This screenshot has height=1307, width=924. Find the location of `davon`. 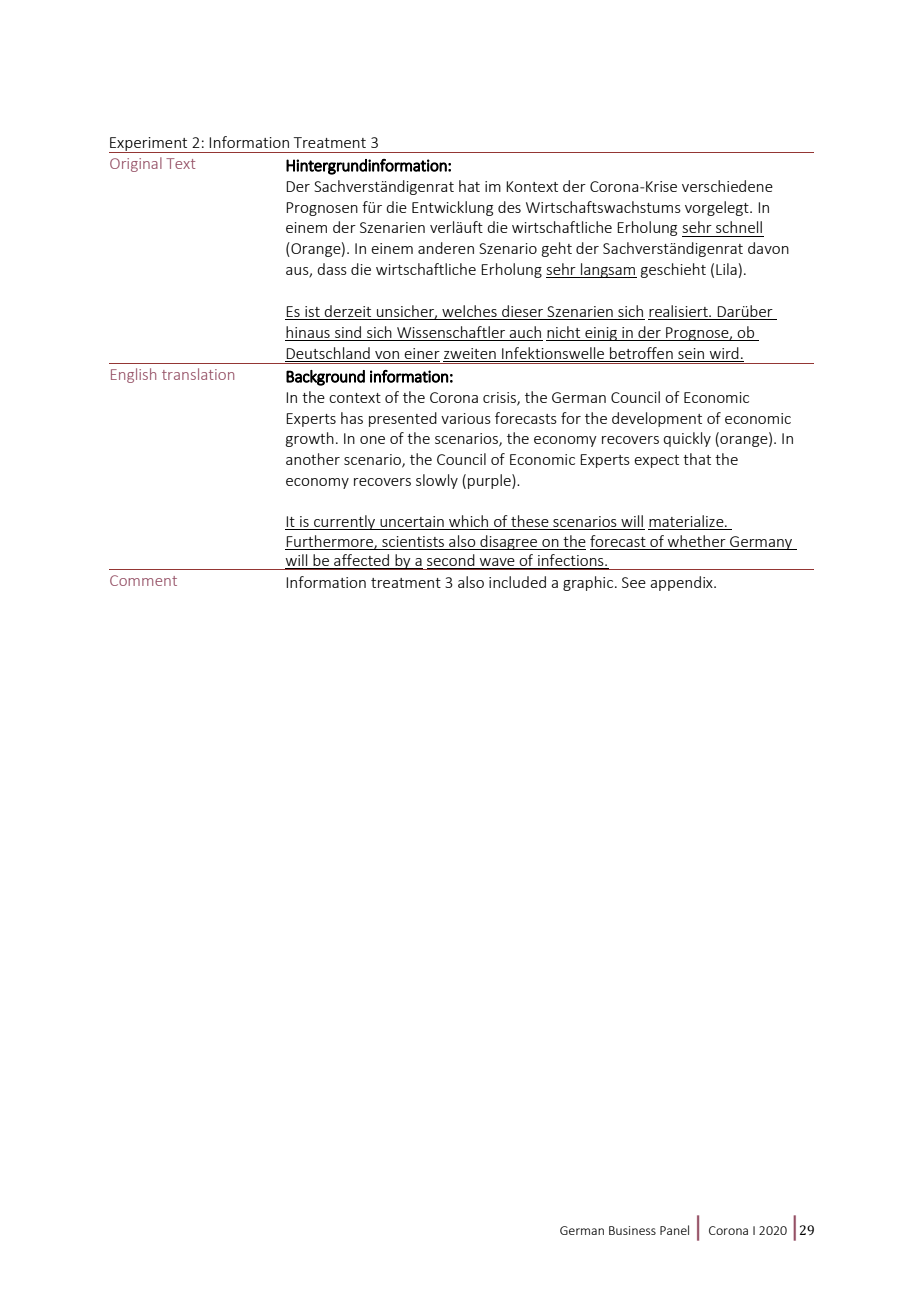

davon is located at coordinates (768, 248).
